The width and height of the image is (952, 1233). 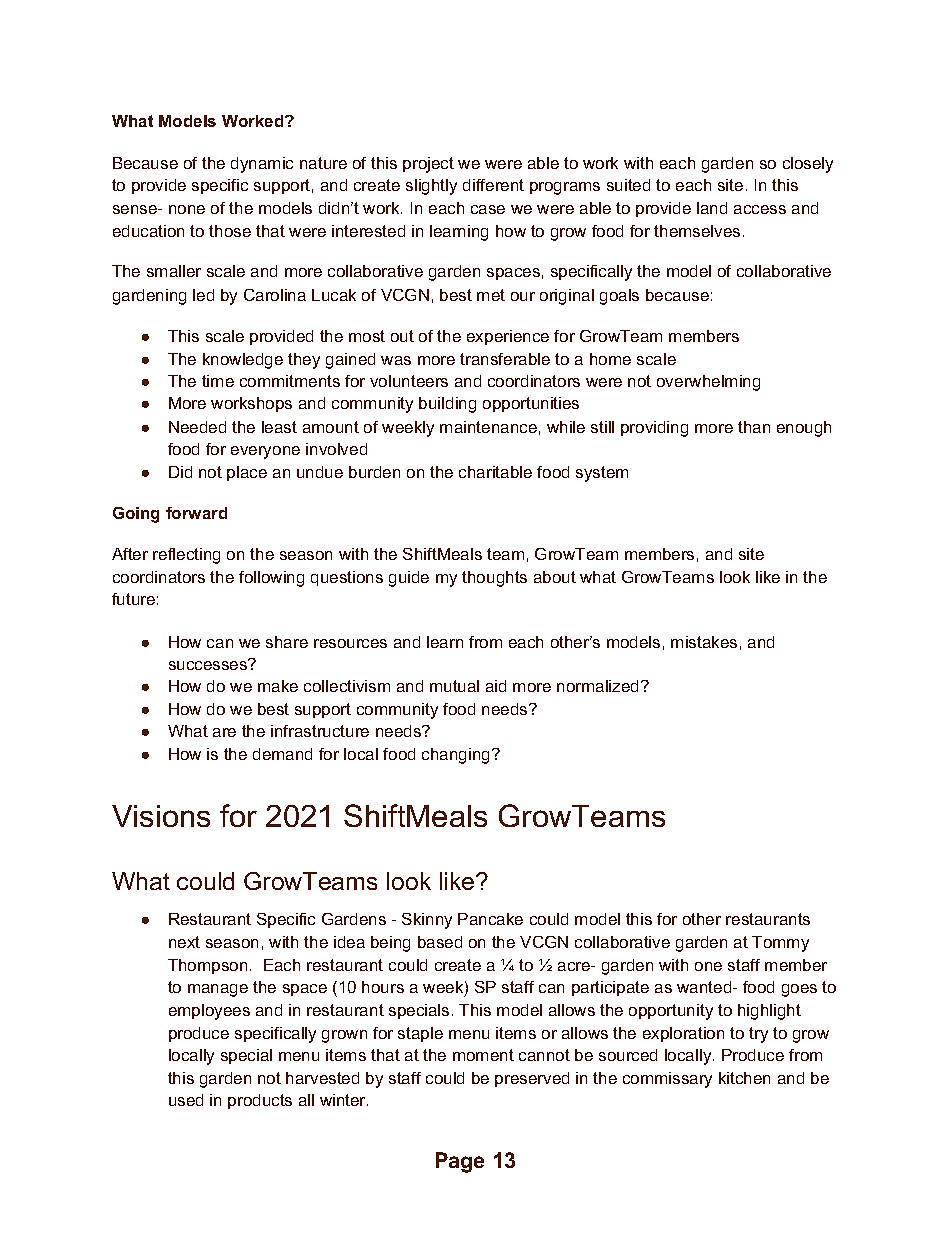 What do you see at coordinates (454, 686) in the image?
I see `mutual` at bounding box center [454, 686].
